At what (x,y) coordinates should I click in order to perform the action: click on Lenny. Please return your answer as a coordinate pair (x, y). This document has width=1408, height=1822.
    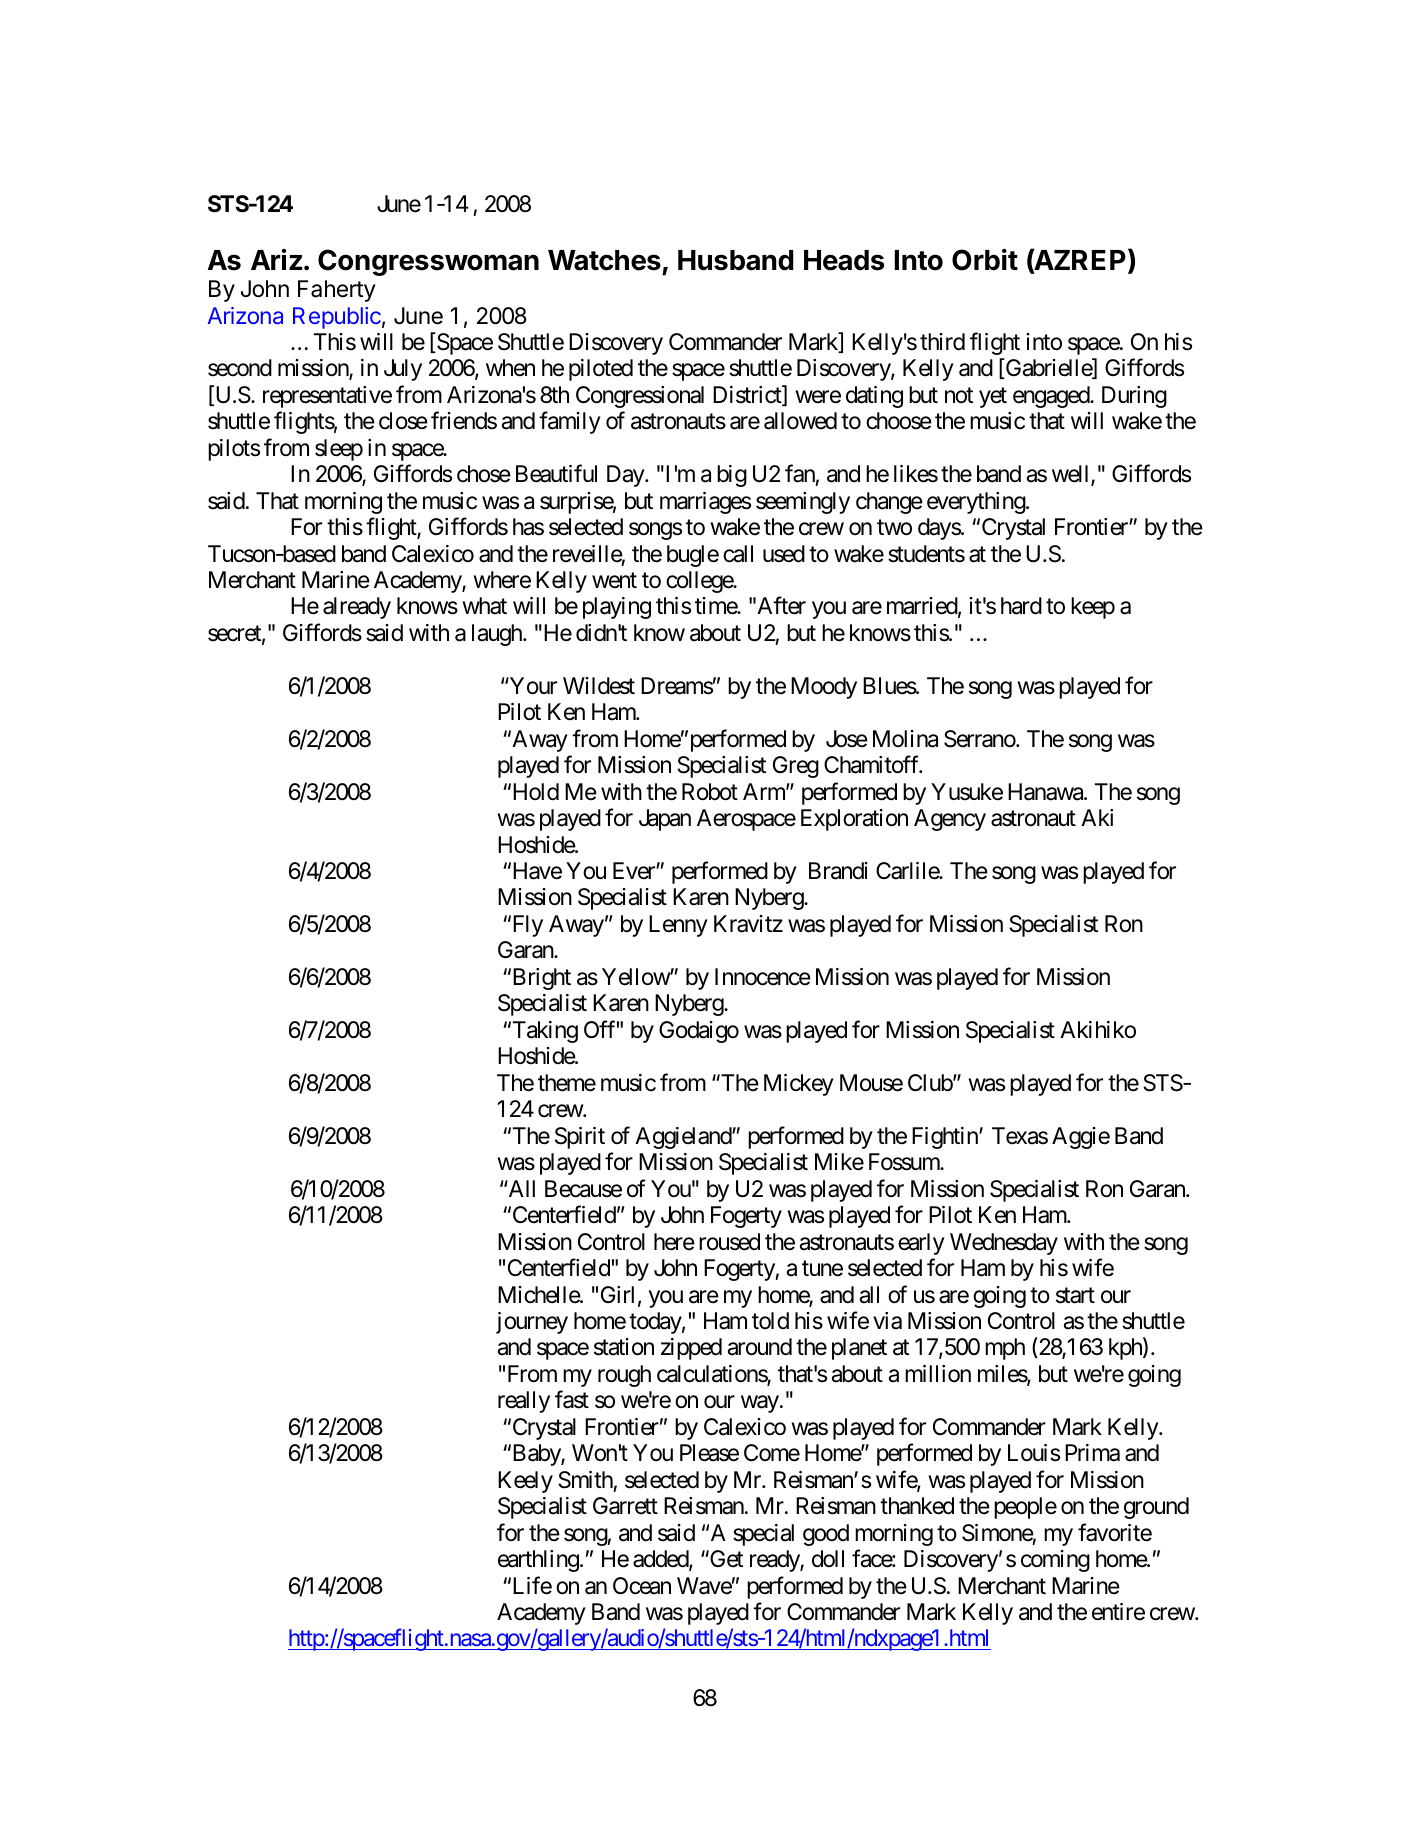
    Looking at the image, I should click on (678, 926).
